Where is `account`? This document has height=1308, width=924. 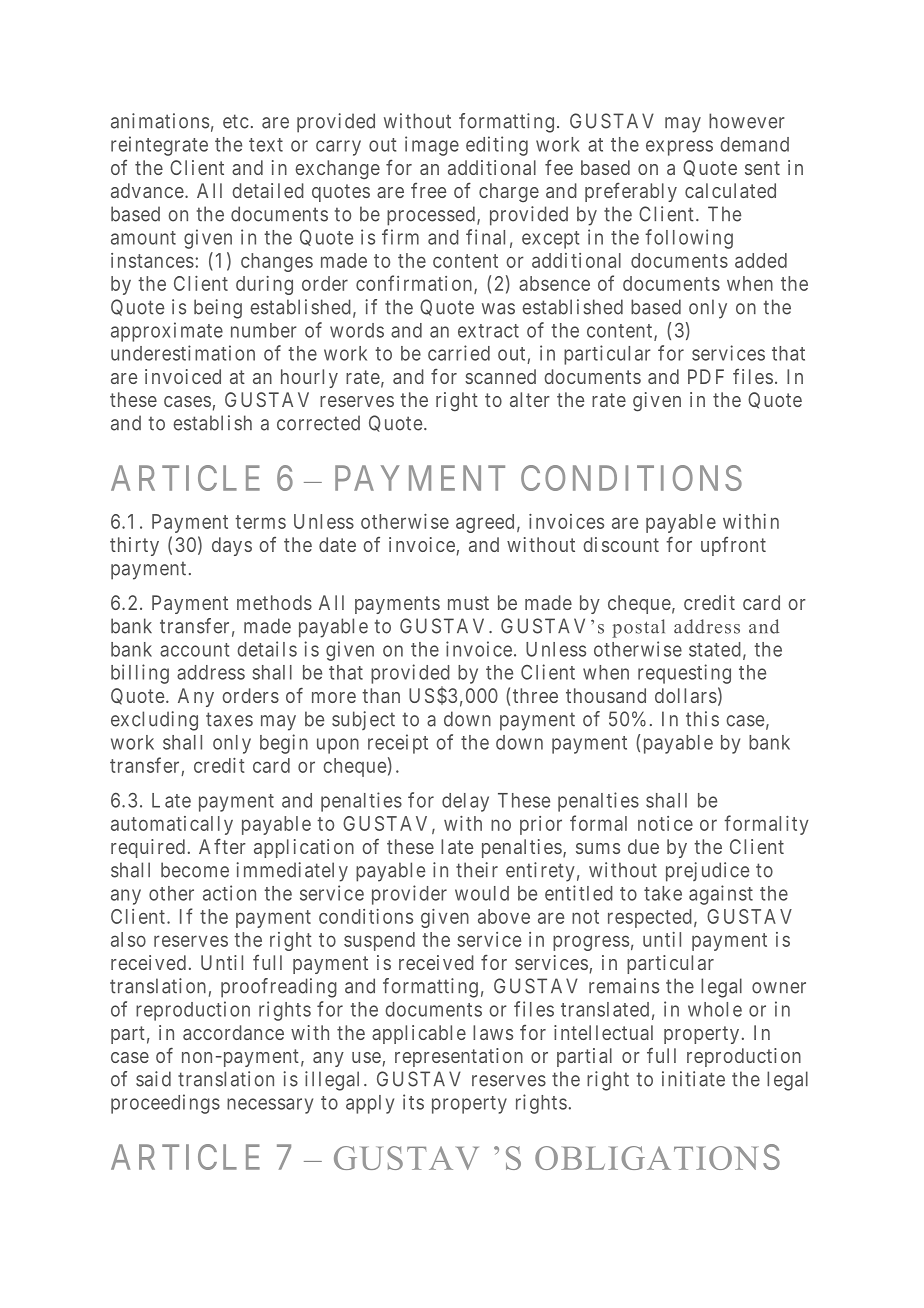 account is located at coordinates (194, 650).
